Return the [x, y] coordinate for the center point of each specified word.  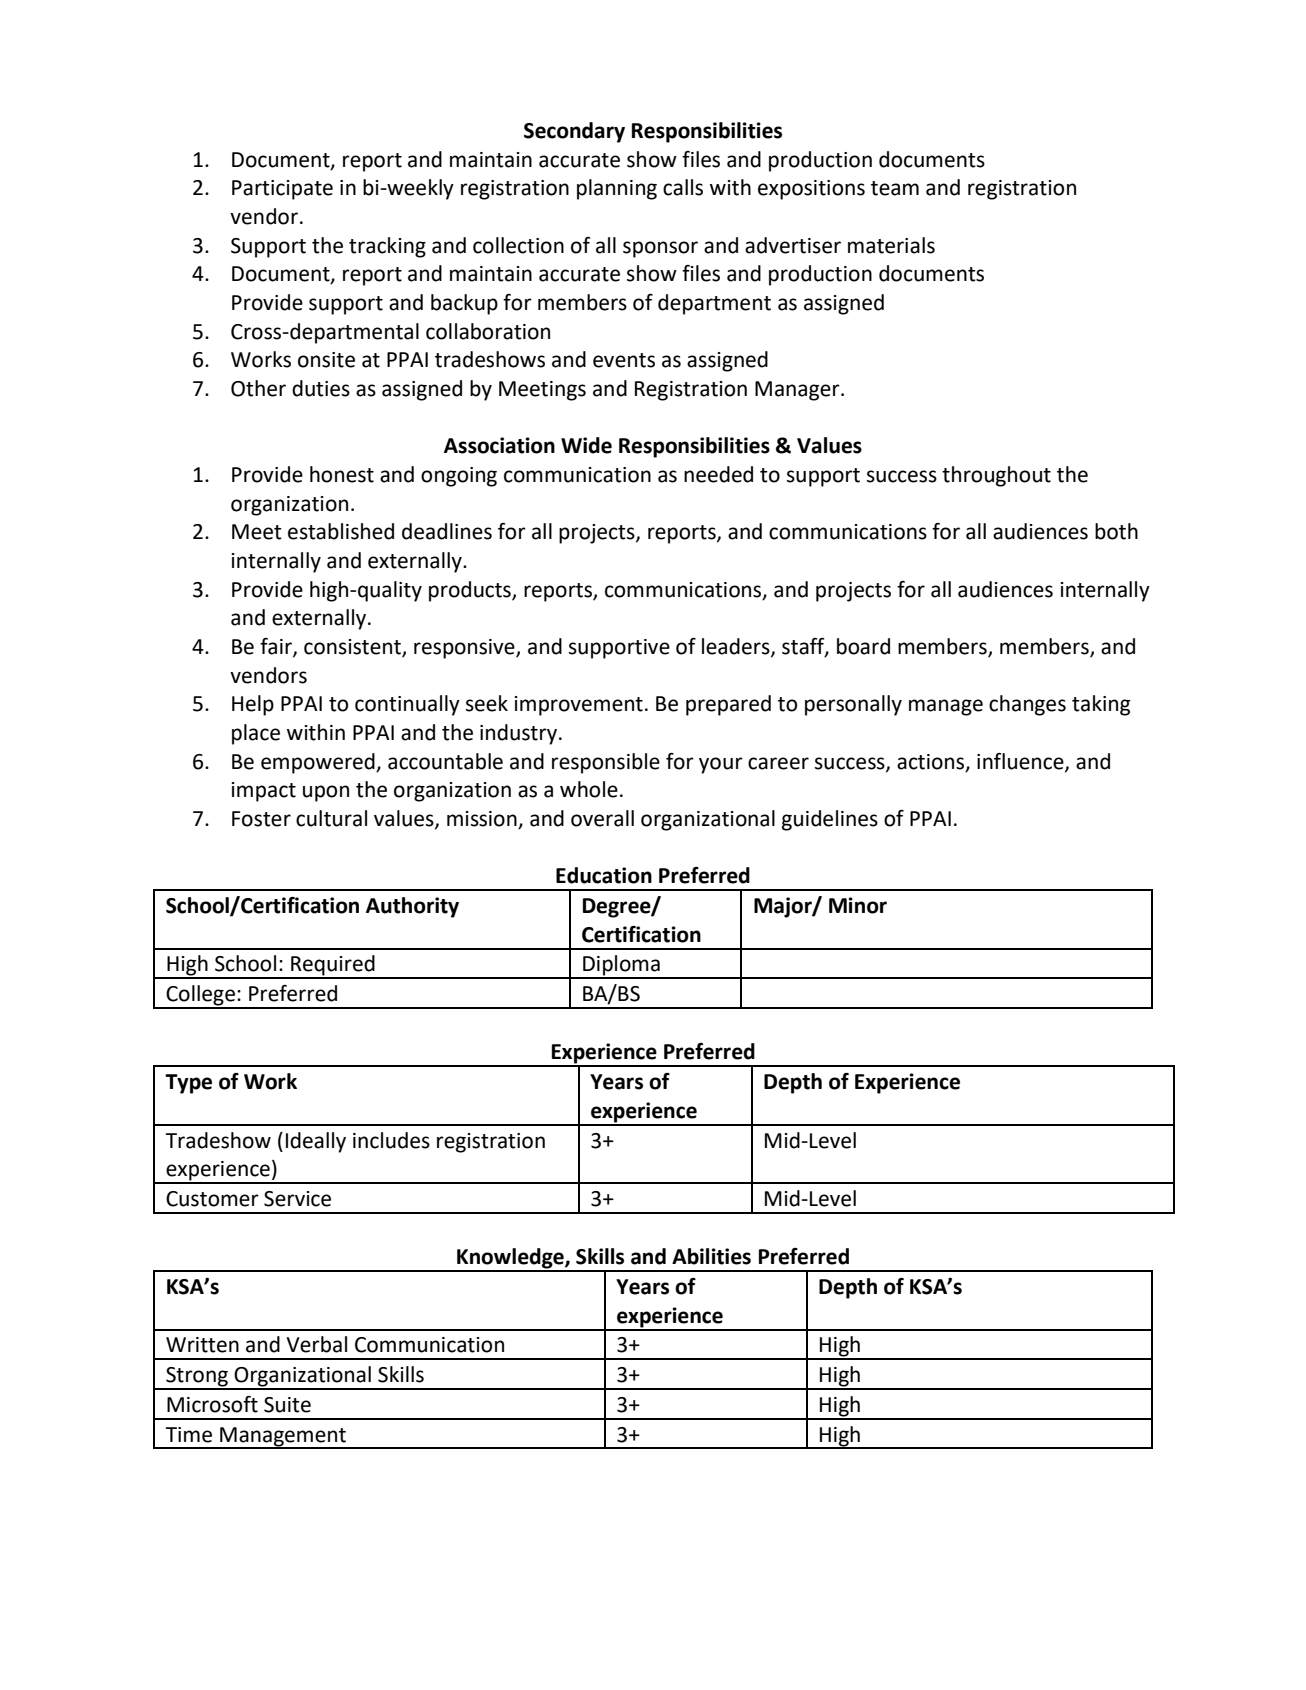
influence [1021, 762]
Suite [287, 1405]
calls [683, 187]
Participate [282, 190]
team [895, 188]
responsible [606, 763]
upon [326, 793]
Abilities [711, 1256]
